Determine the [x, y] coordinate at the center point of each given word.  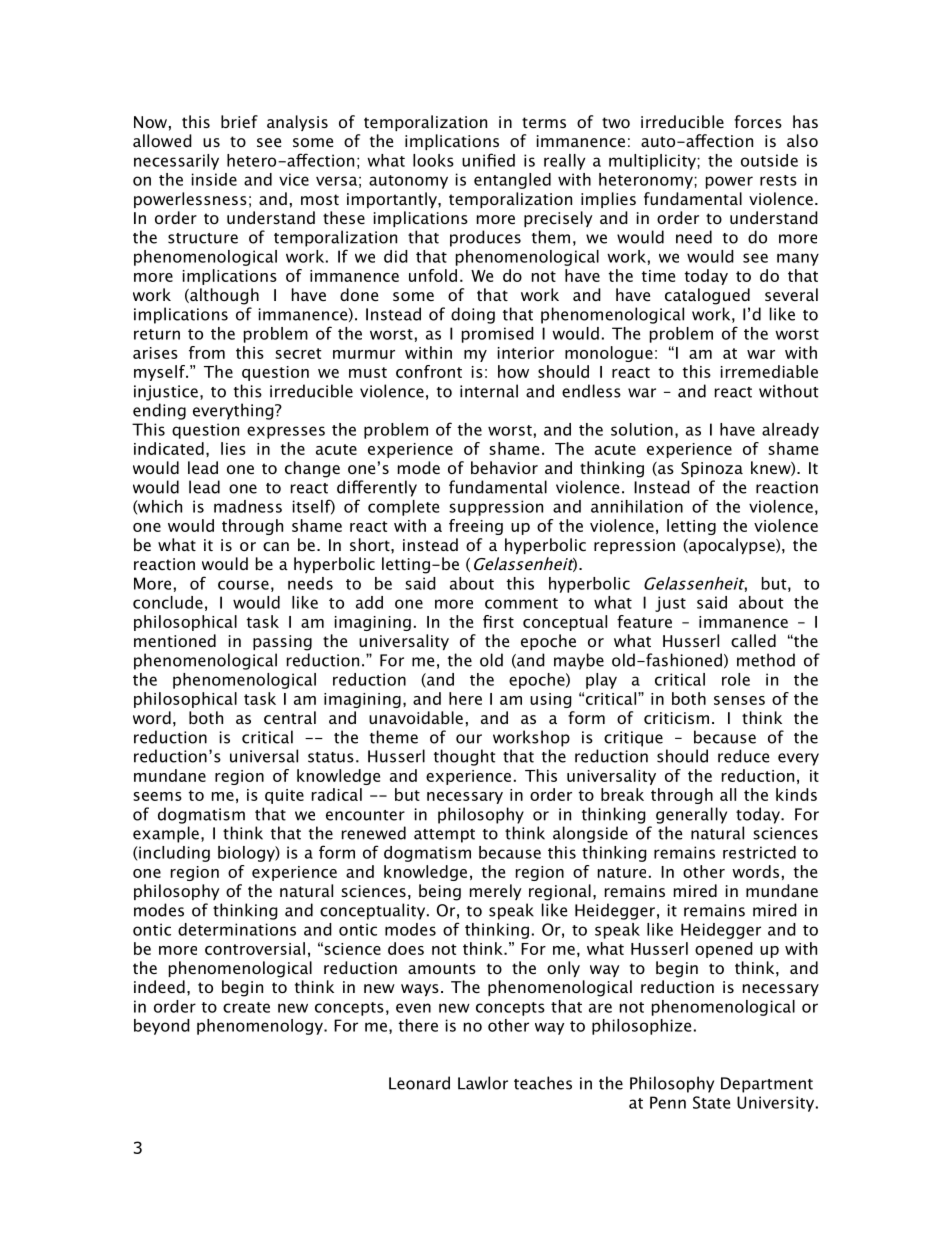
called [753, 640]
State [711, 1102]
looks [433, 160]
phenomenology [261, 1027]
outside [769, 160]
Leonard [419, 1083]
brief [239, 121]
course [243, 585]
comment [521, 603]
